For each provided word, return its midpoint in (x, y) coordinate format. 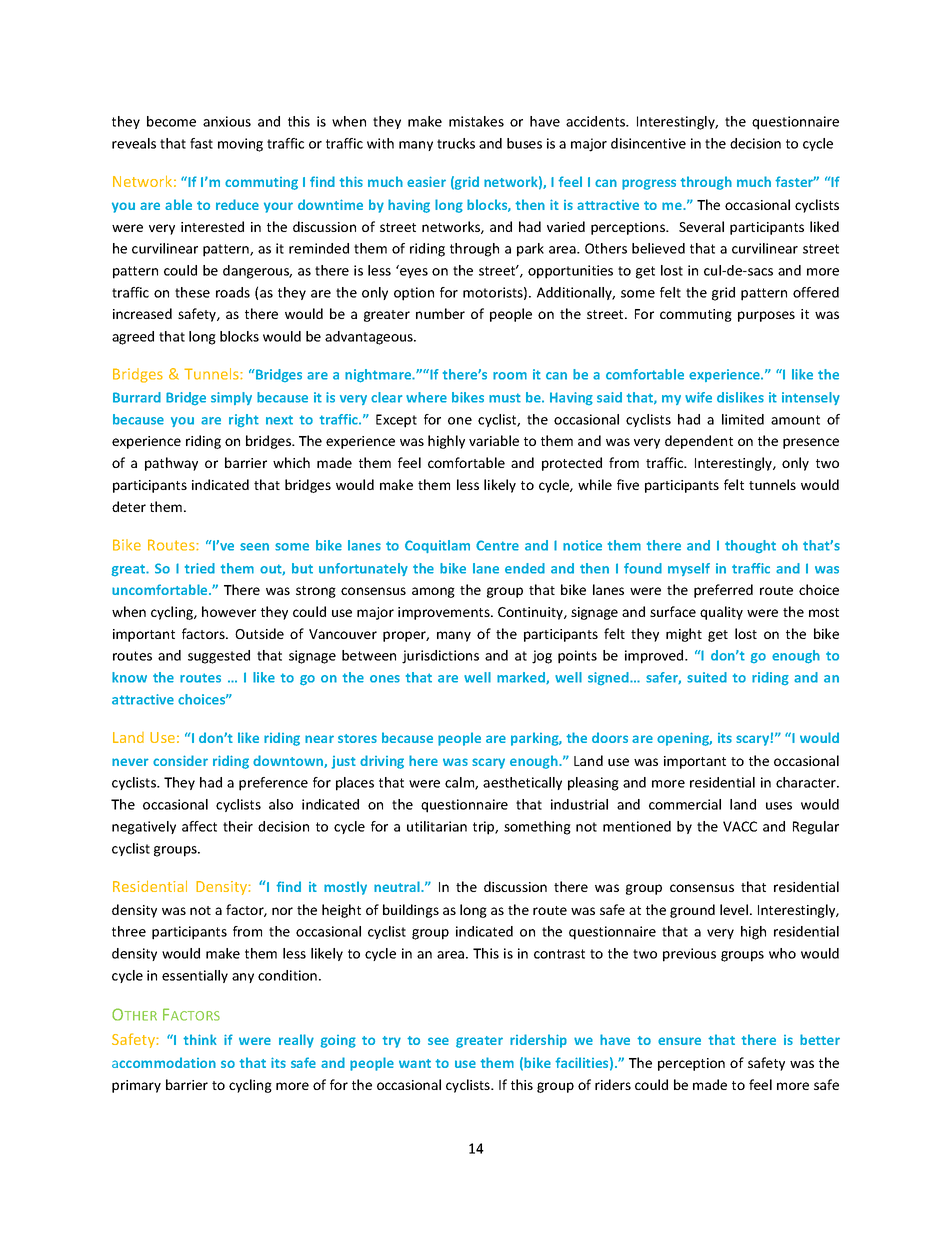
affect (199, 826)
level (734, 909)
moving (240, 145)
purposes (766, 316)
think (200, 1039)
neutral (398, 886)
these (192, 292)
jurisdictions (440, 657)
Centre (497, 545)
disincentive (648, 143)
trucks (456, 143)
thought (750, 546)
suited (707, 677)
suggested (219, 657)
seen (254, 547)
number (440, 313)
